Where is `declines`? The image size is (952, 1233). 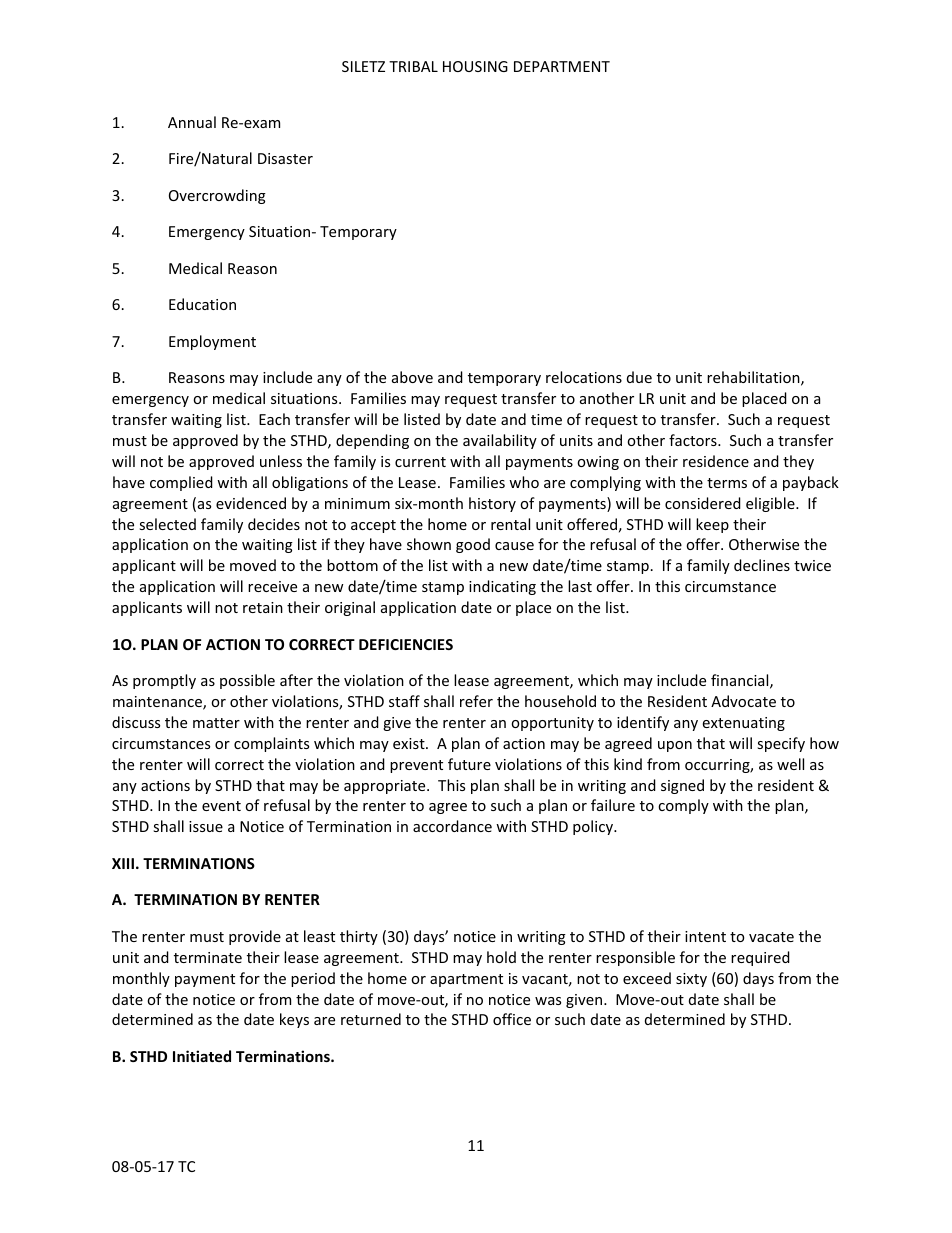 declines is located at coordinates (762, 565).
